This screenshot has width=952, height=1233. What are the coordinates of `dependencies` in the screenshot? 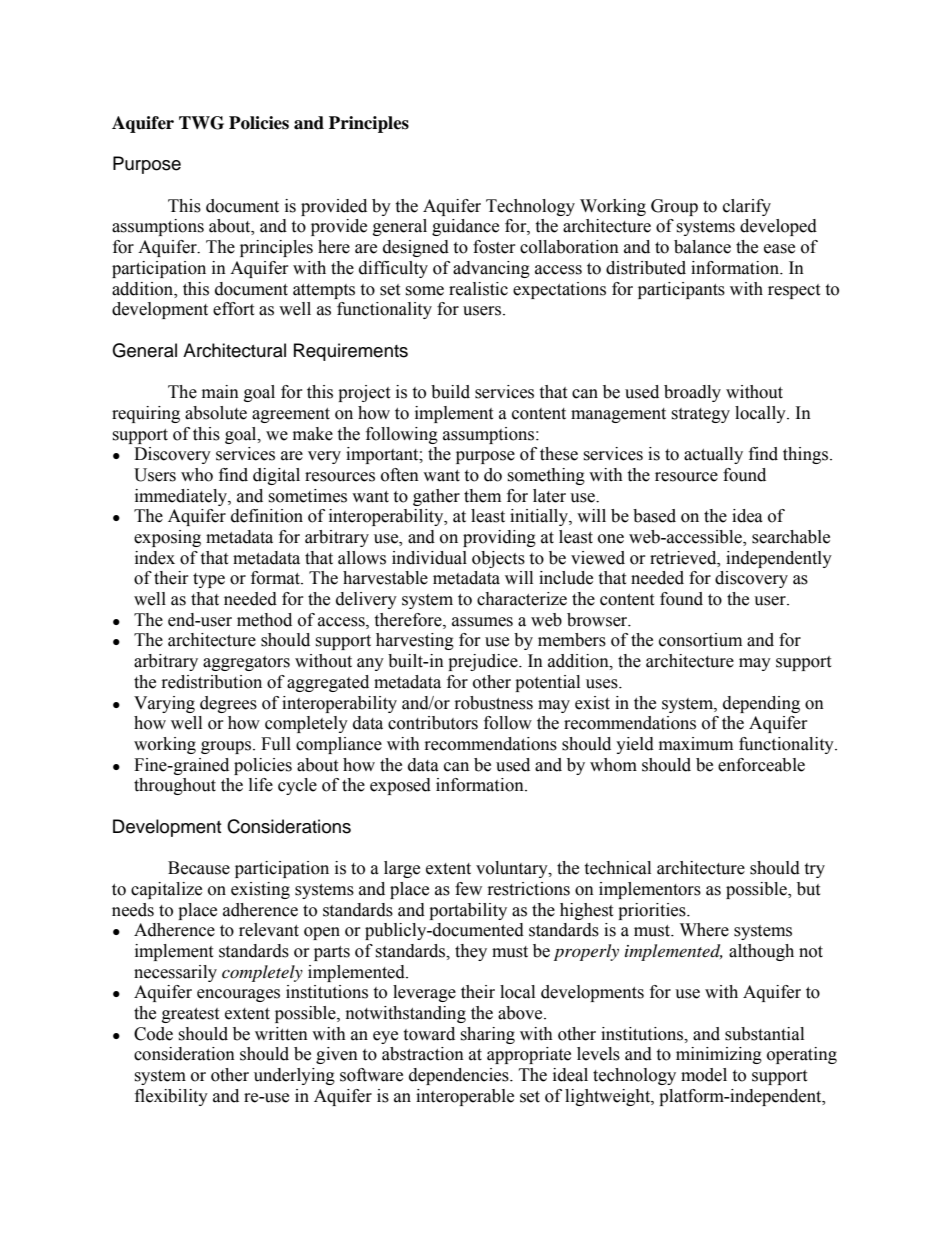 It's located at (460, 1076).
